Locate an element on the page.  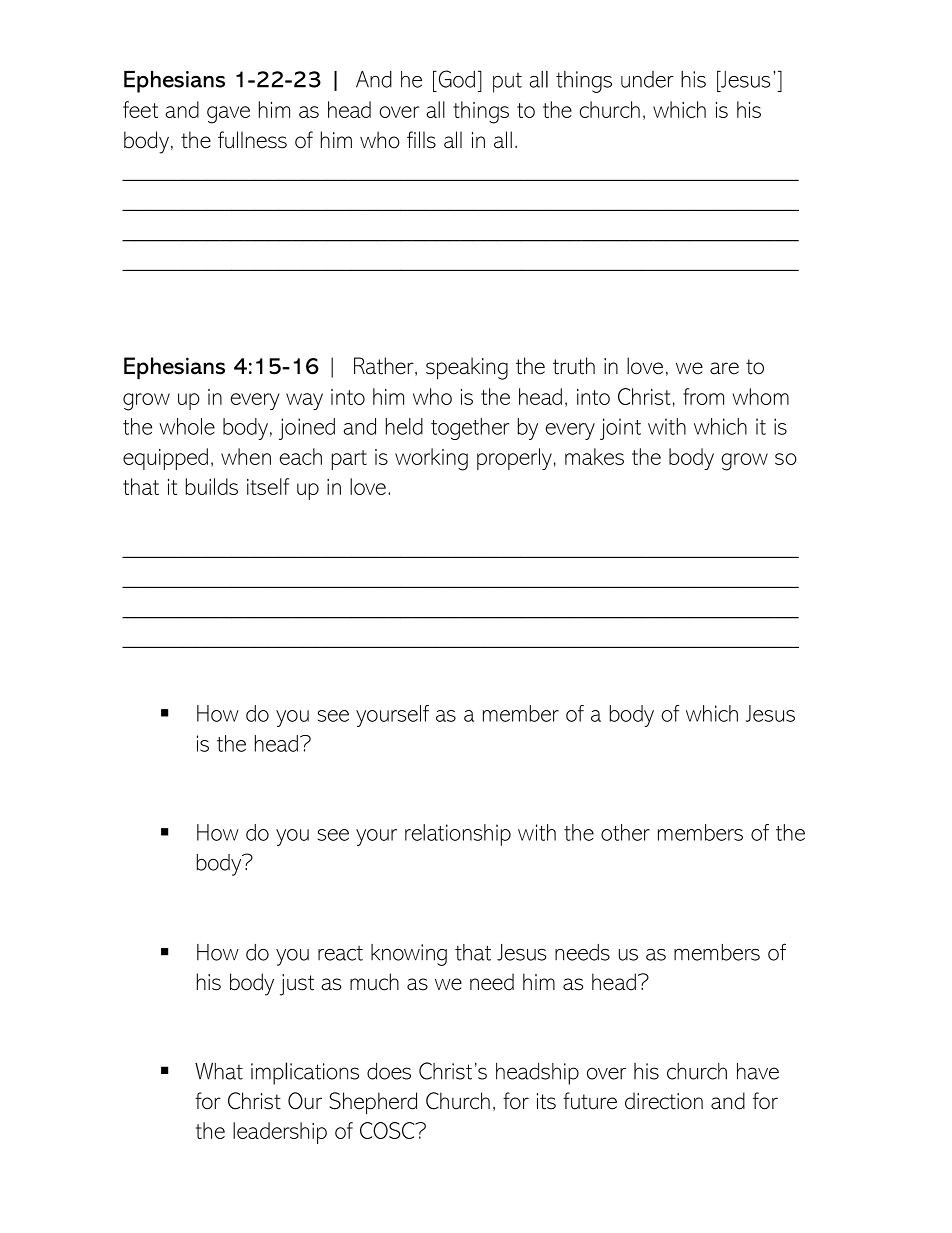
other is located at coordinates (625, 832).
